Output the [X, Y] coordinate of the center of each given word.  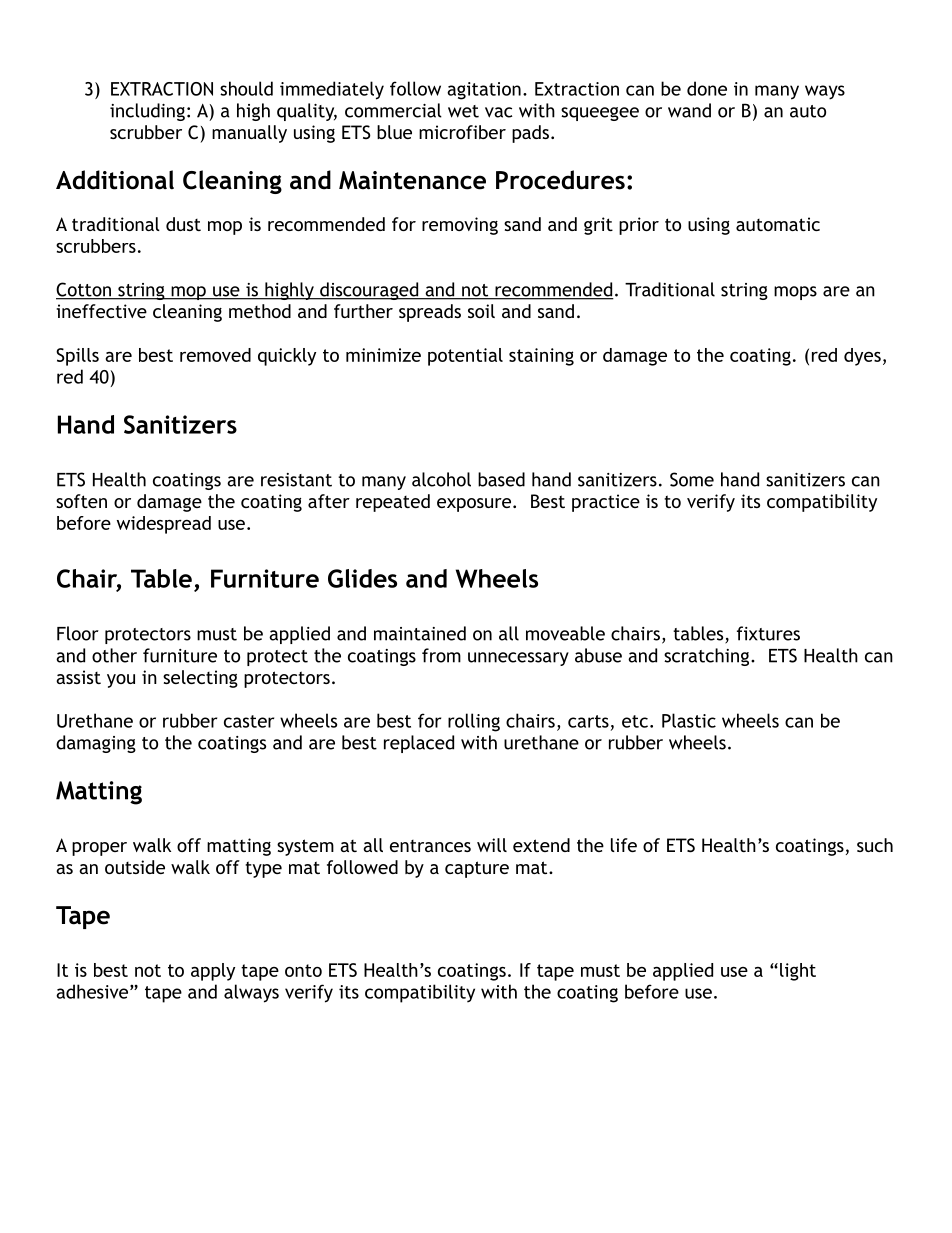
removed [215, 355]
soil [481, 311]
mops [795, 293]
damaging [96, 744]
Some [692, 479]
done [707, 88]
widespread [164, 525]
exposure [474, 505]
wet [463, 111]
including [147, 112]
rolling [474, 722]
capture [477, 869]
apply [213, 972]
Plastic [689, 720]
